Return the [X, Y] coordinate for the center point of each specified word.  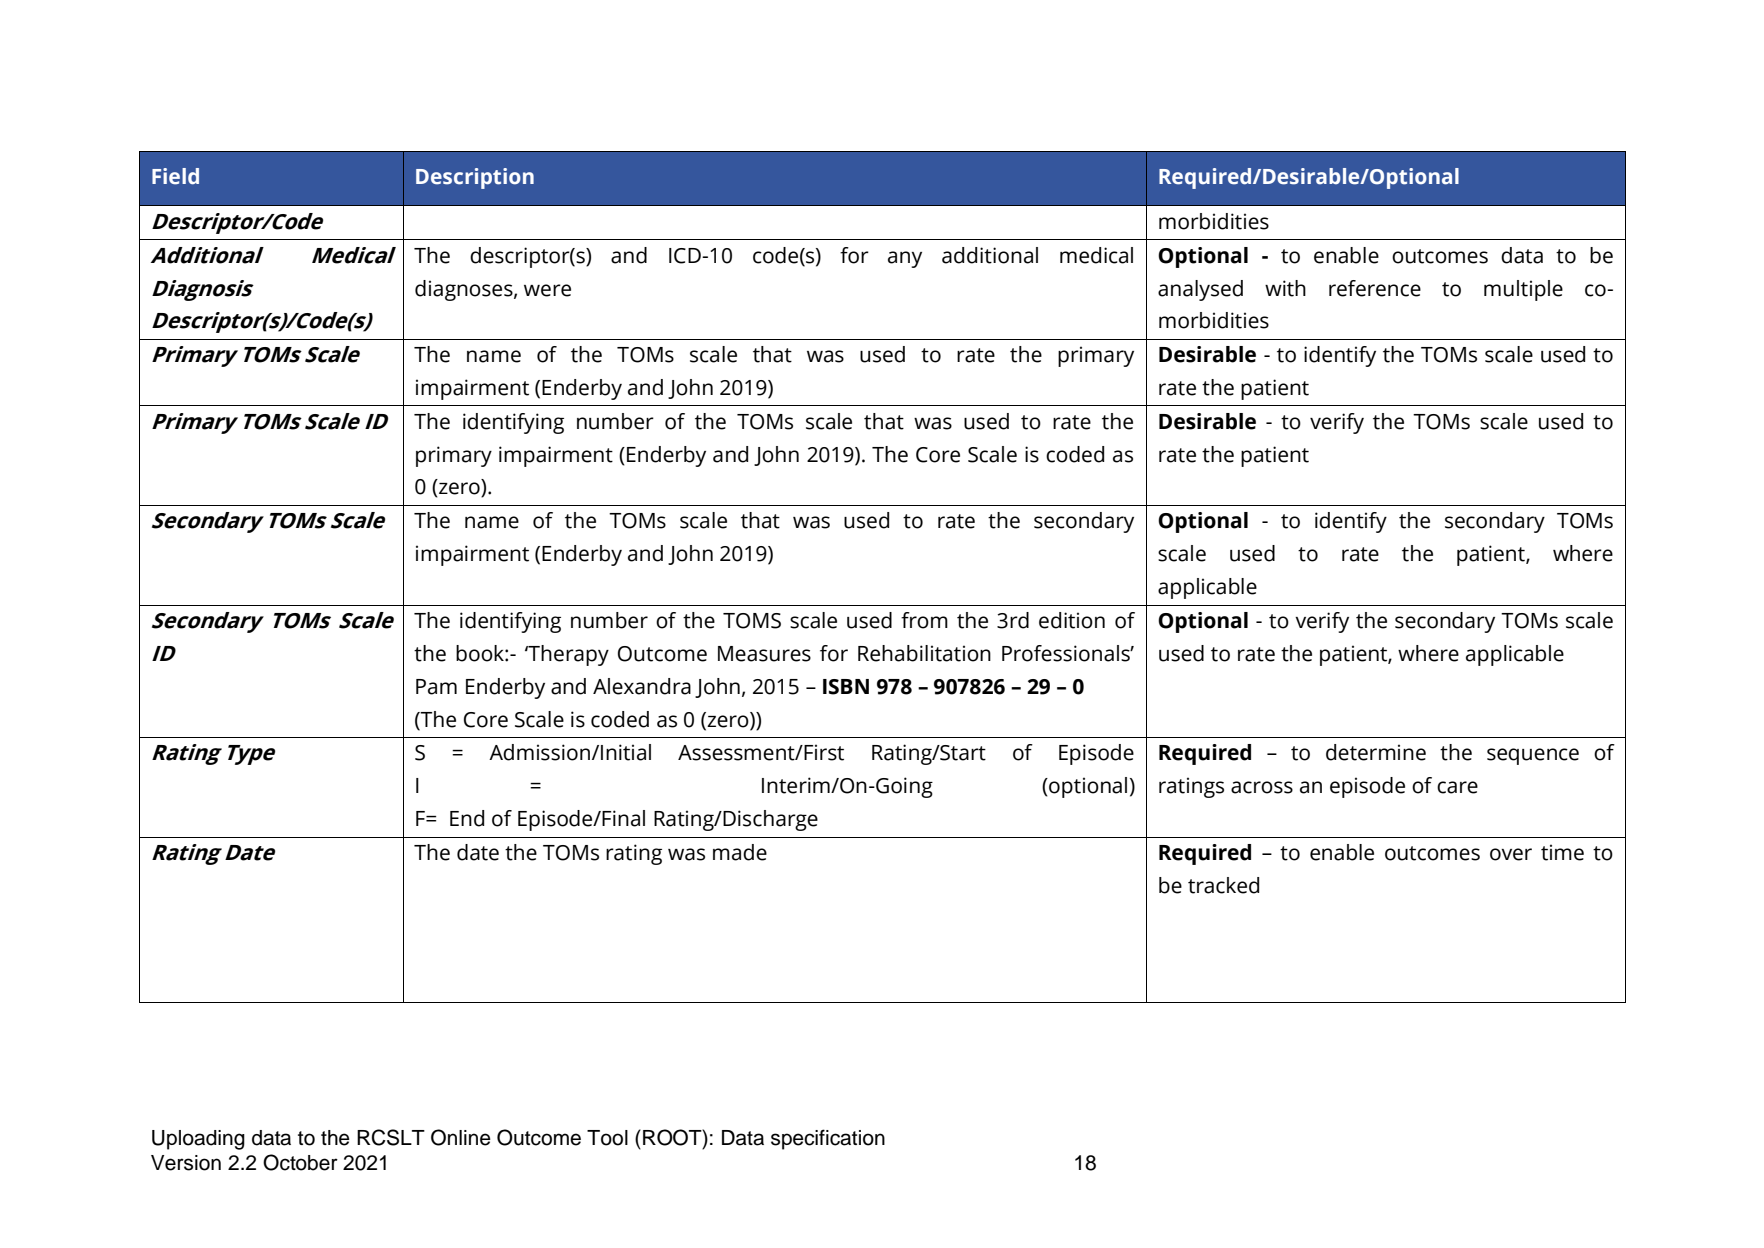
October [300, 1162]
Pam [436, 687]
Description [475, 178]
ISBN [846, 687]
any [905, 259]
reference [1375, 288]
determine [1376, 752]
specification [828, 1139]
